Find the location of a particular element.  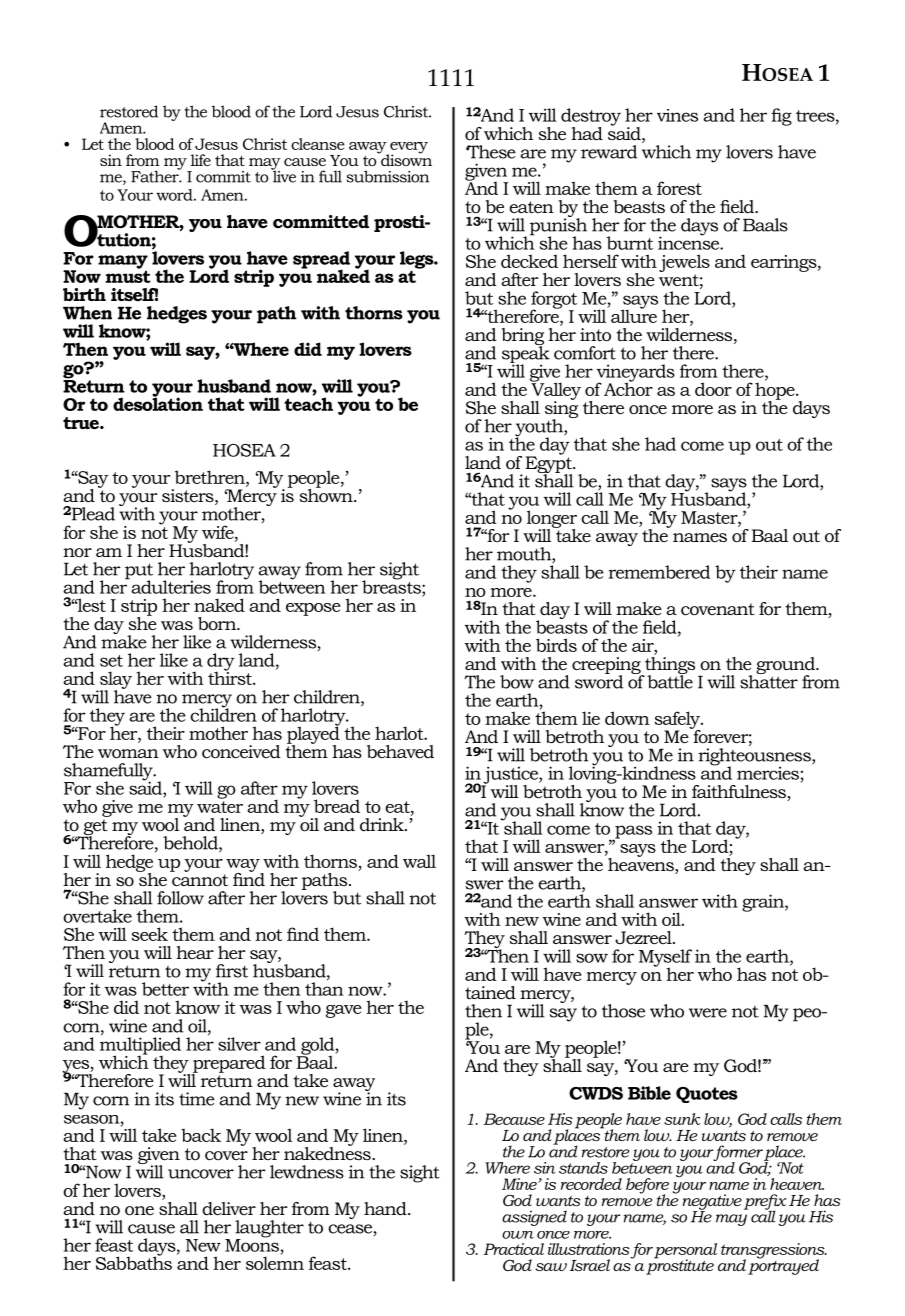

battle is located at coordinates (670, 681).
